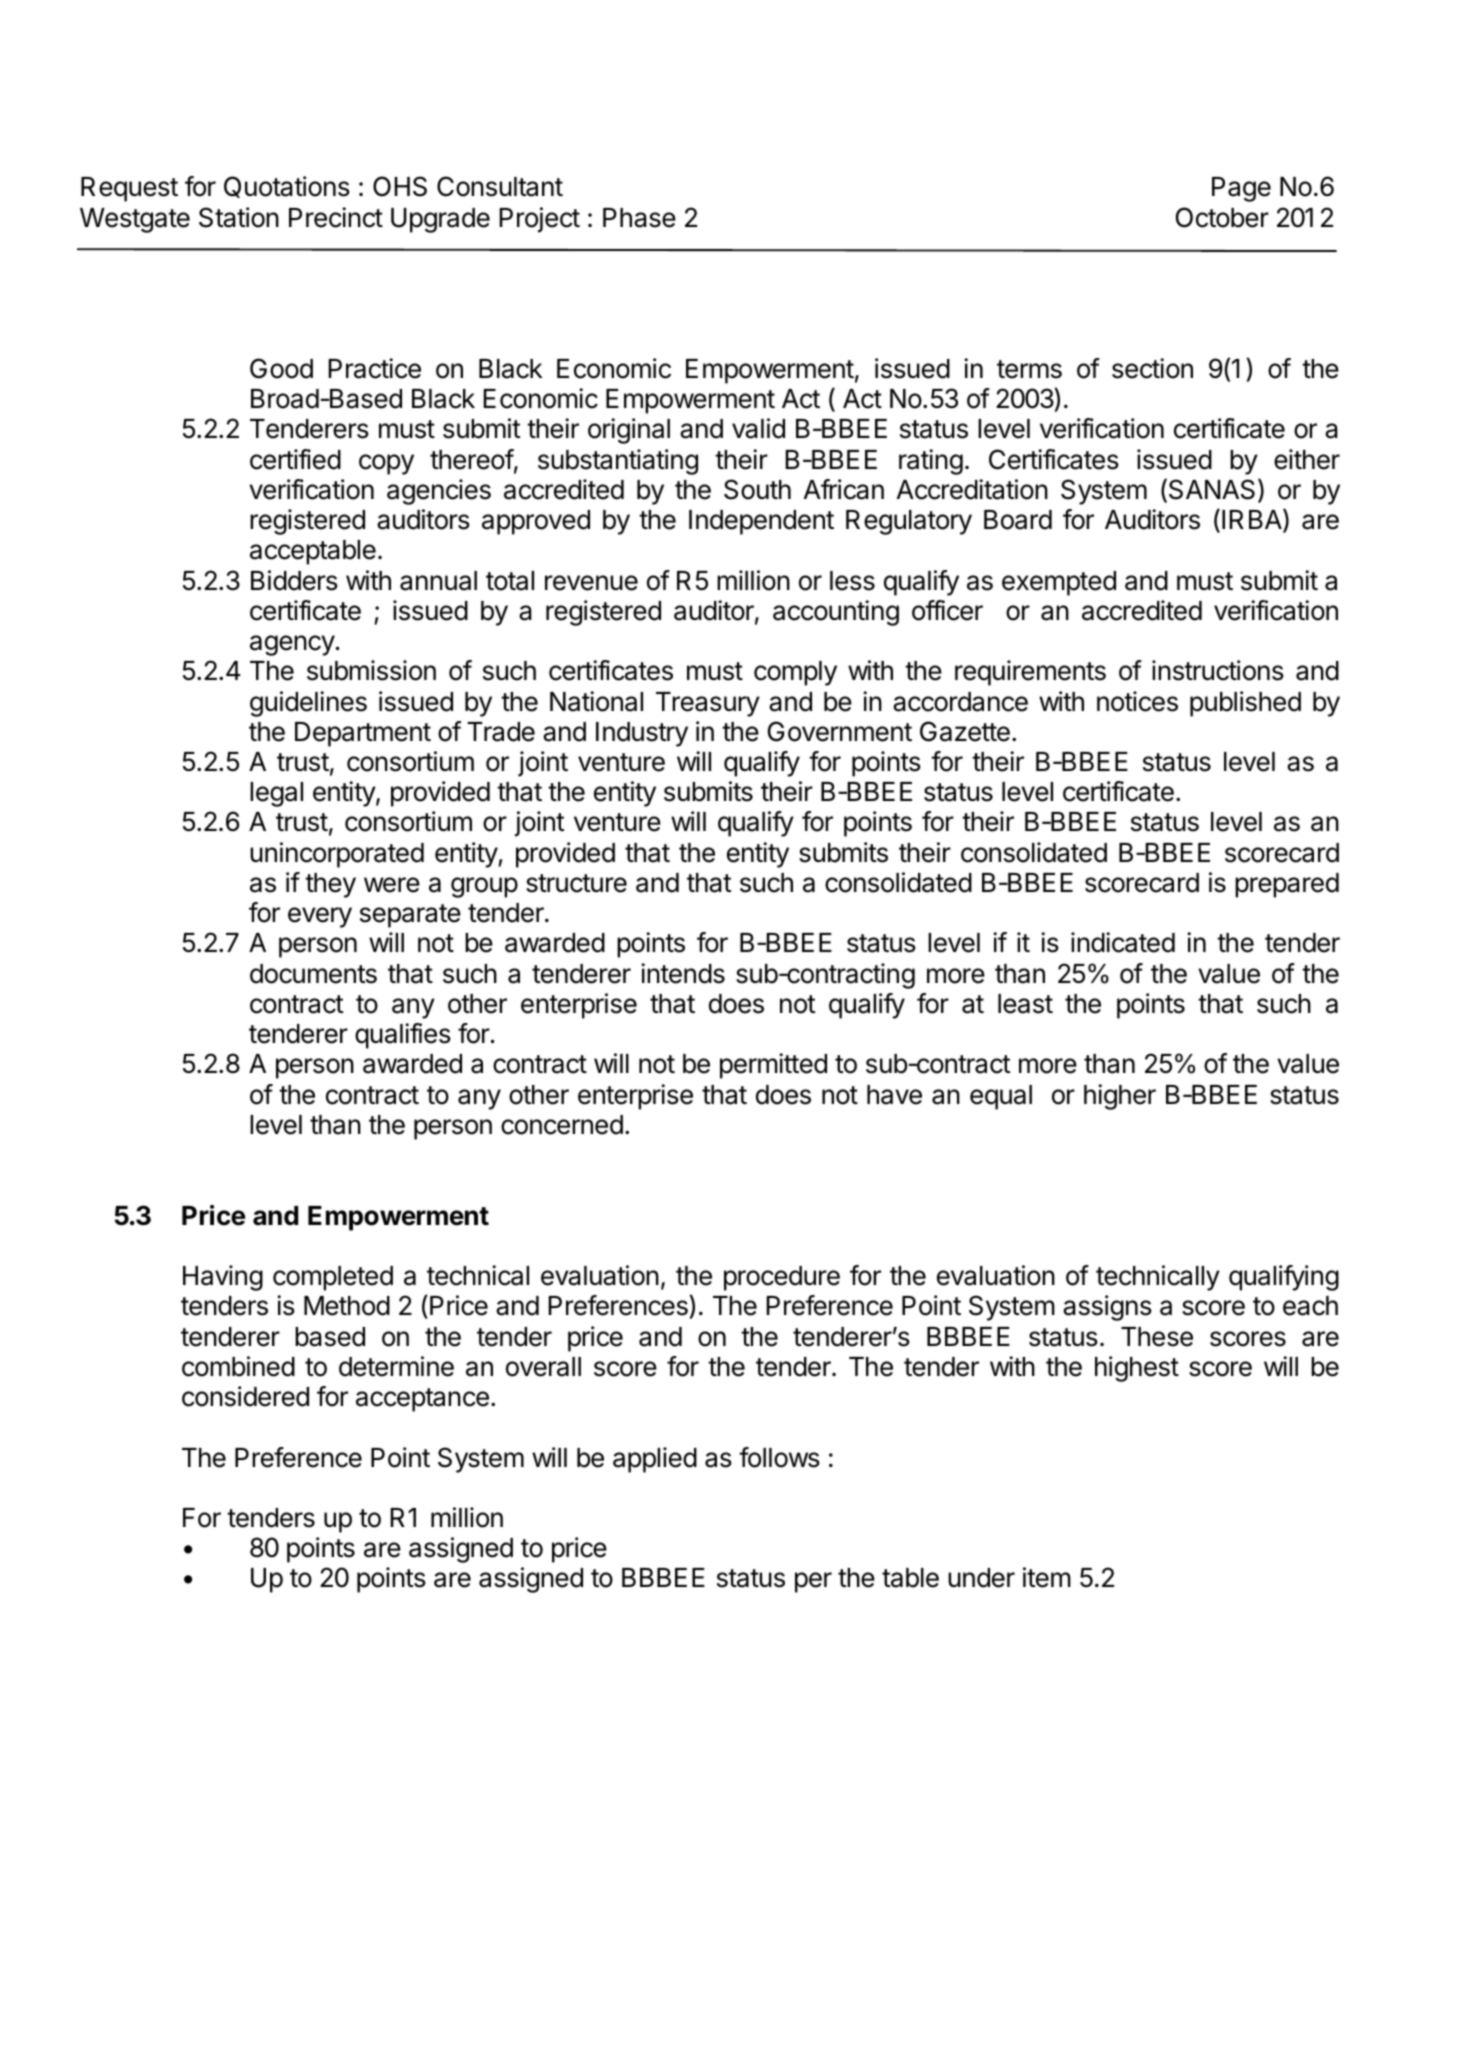 The height and width of the page is (2070, 1464). I want to click on Phase, so click(639, 218).
